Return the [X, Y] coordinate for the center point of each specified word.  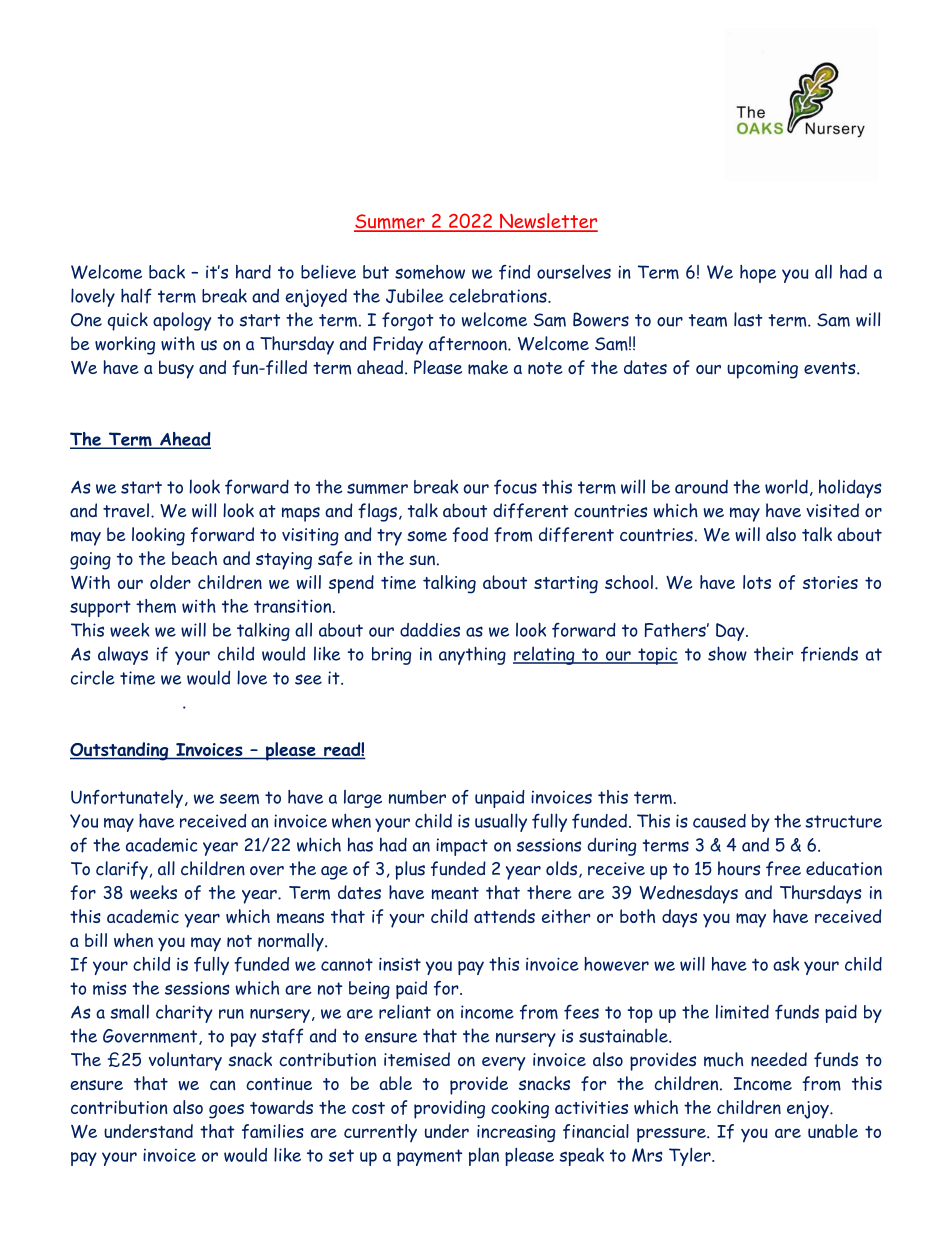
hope [758, 274]
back [167, 272]
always [123, 655]
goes [226, 1111]
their [773, 653]
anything [472, 655]
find [514, 272]
